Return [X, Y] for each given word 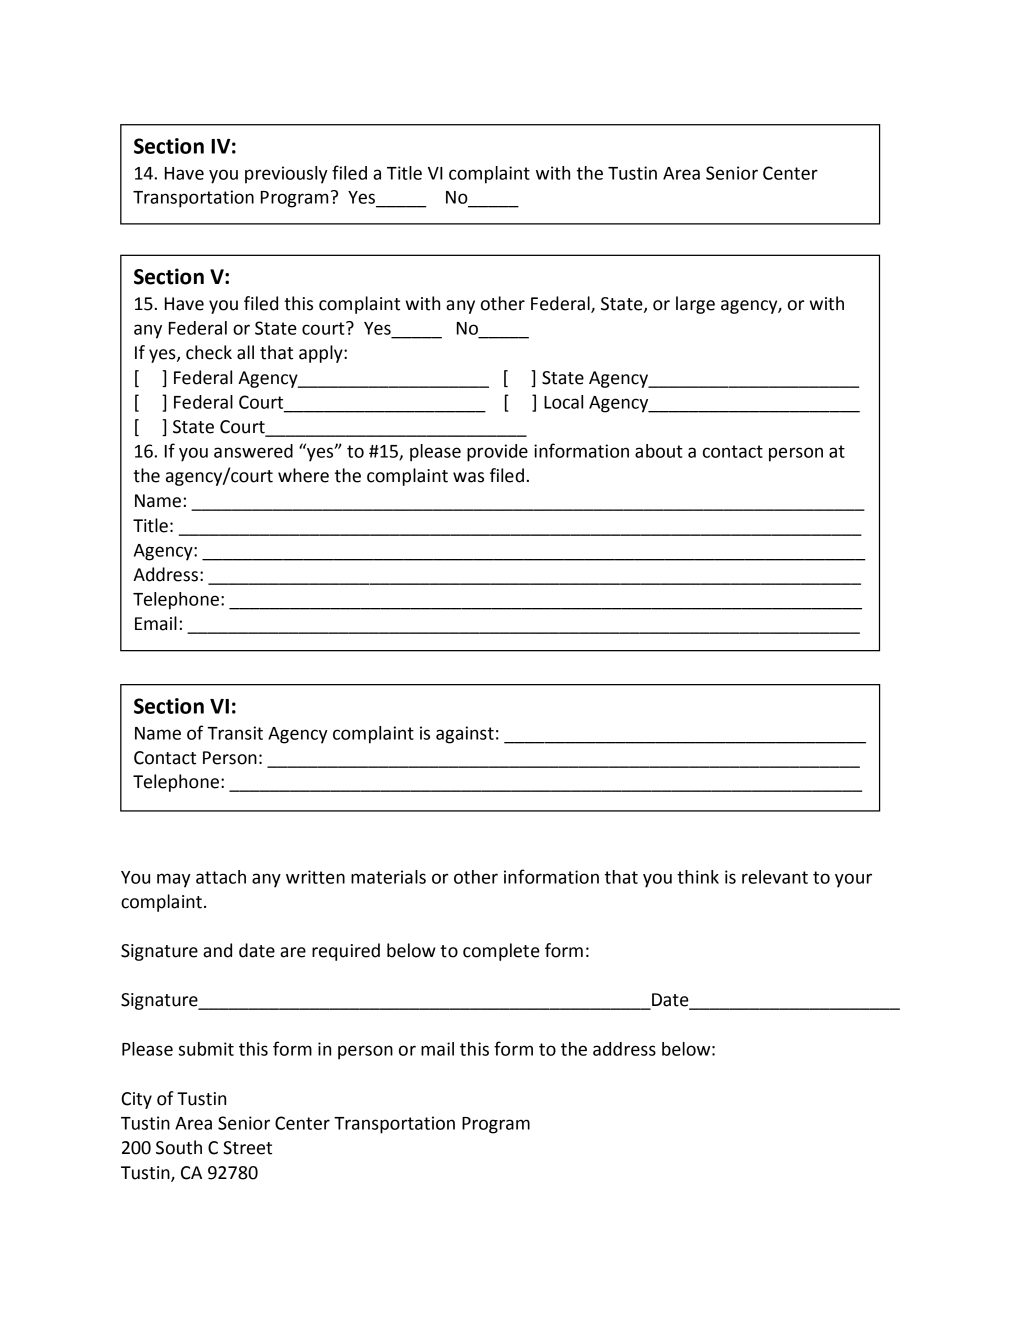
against [465, 735]
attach [221, 877]
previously [286, 175]
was [468, 477]
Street [247, 1148]
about [659, 451]
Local [563, 402]
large [695, 305]
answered [253, 451]
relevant [775, 877]
